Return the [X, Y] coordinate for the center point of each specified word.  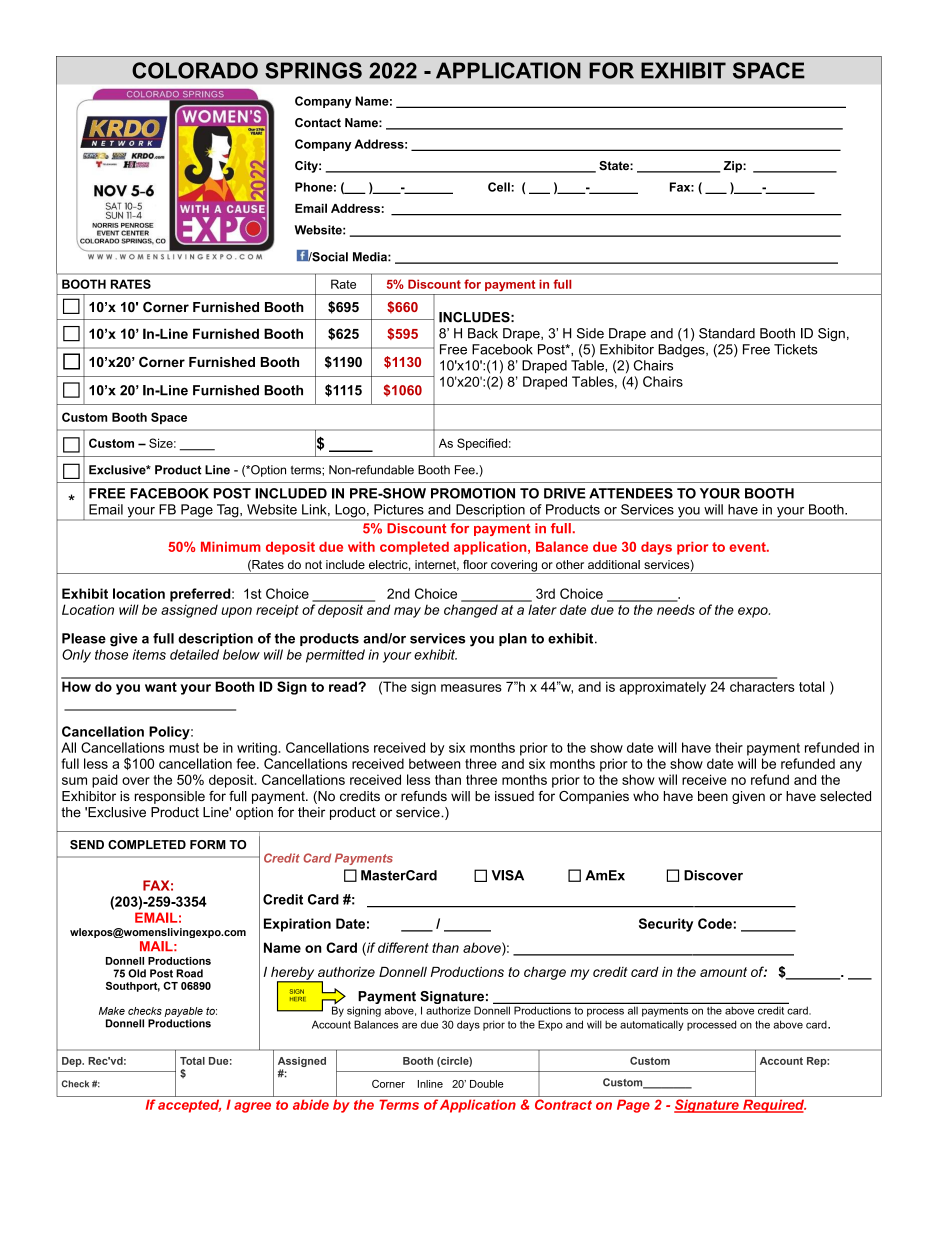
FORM [208, 844]
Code [715, 923]
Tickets [796, 349]
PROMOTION [473, 493]
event [748, 547]
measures [471, 688]
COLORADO [195, 70]
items [149, 654]
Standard [727, 333]
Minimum [231, 547]
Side [590, 333]
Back [483, 333]
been [713, 796]
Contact [318, 123]
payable [183, 1013]
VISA [507, 875]
